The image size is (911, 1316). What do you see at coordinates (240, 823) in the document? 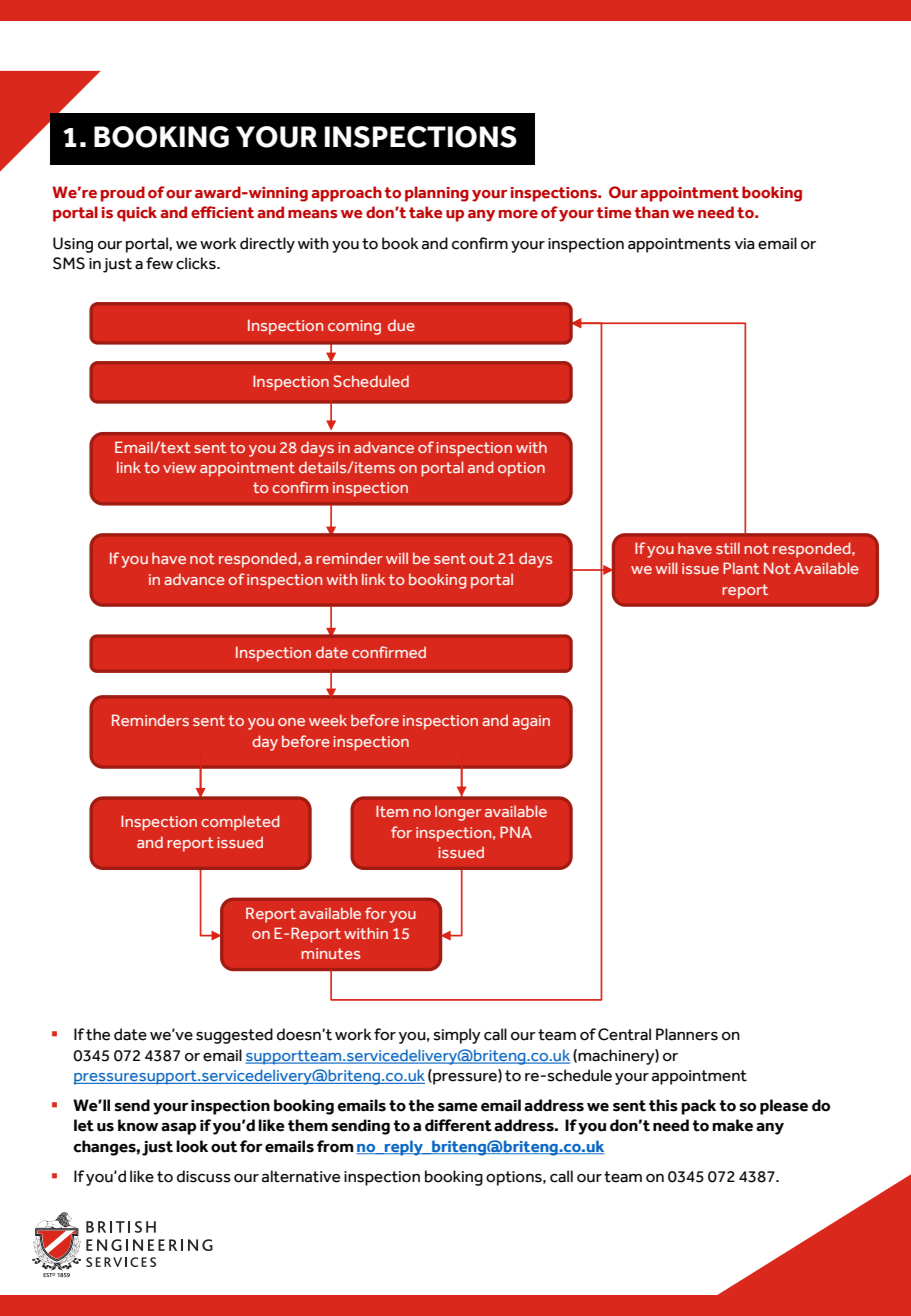
I see `completed` at bounding box center [240, 823].
